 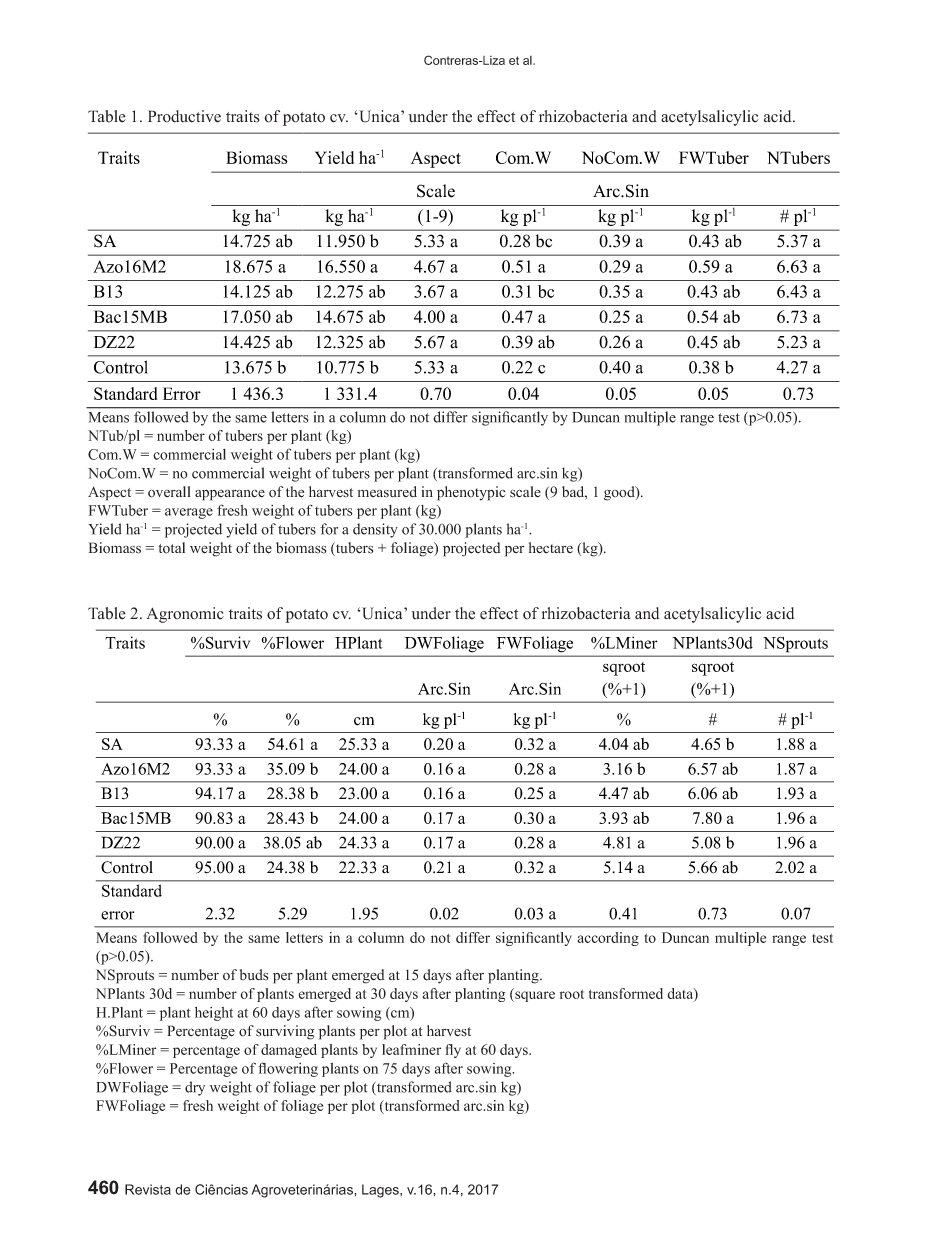 What do you see at coordinates (375, 530) in the screenshot?
I see `density` at bounding box center [375, 530].
